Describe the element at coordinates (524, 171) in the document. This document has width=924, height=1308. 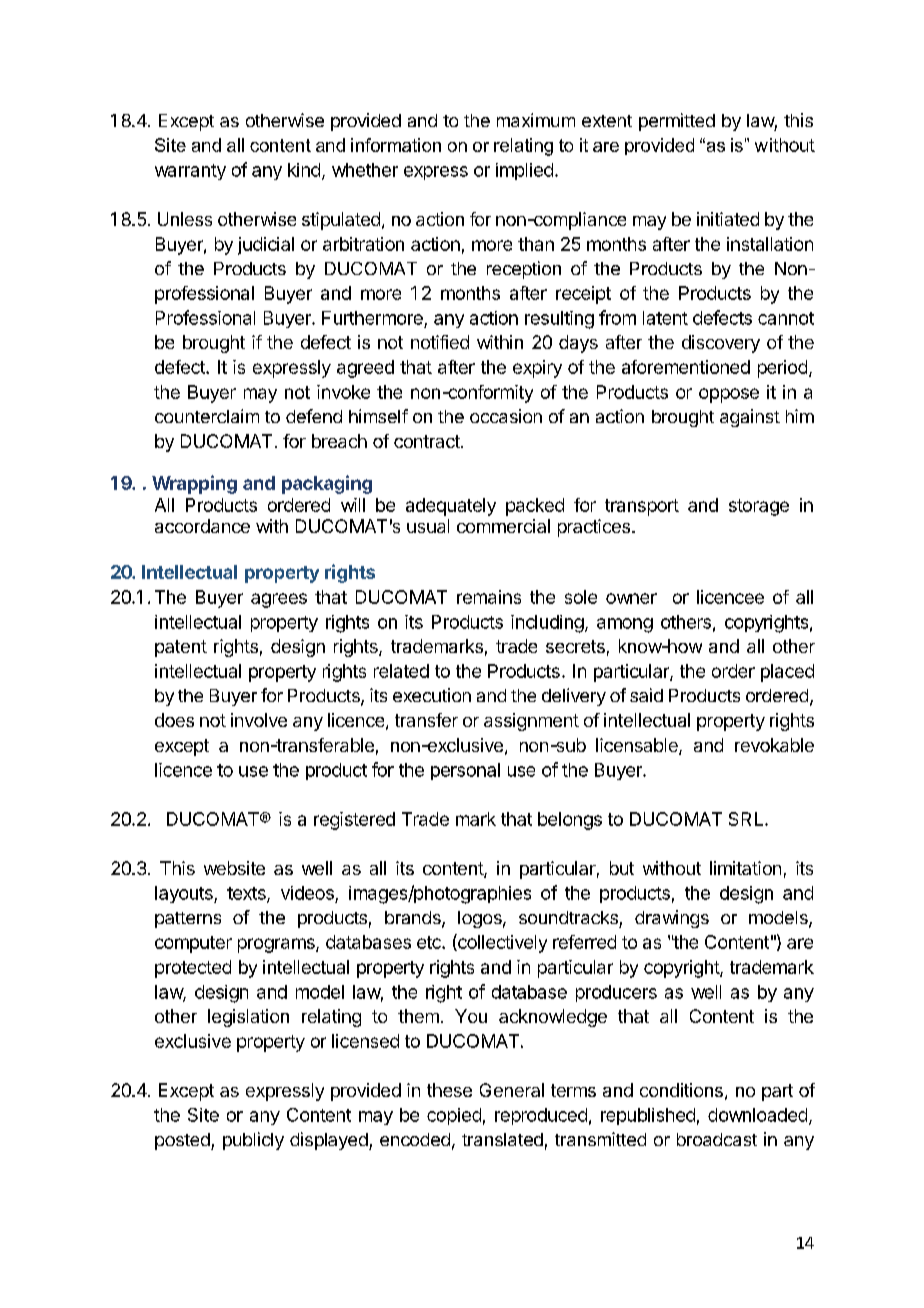
I see `implied` at that location.
